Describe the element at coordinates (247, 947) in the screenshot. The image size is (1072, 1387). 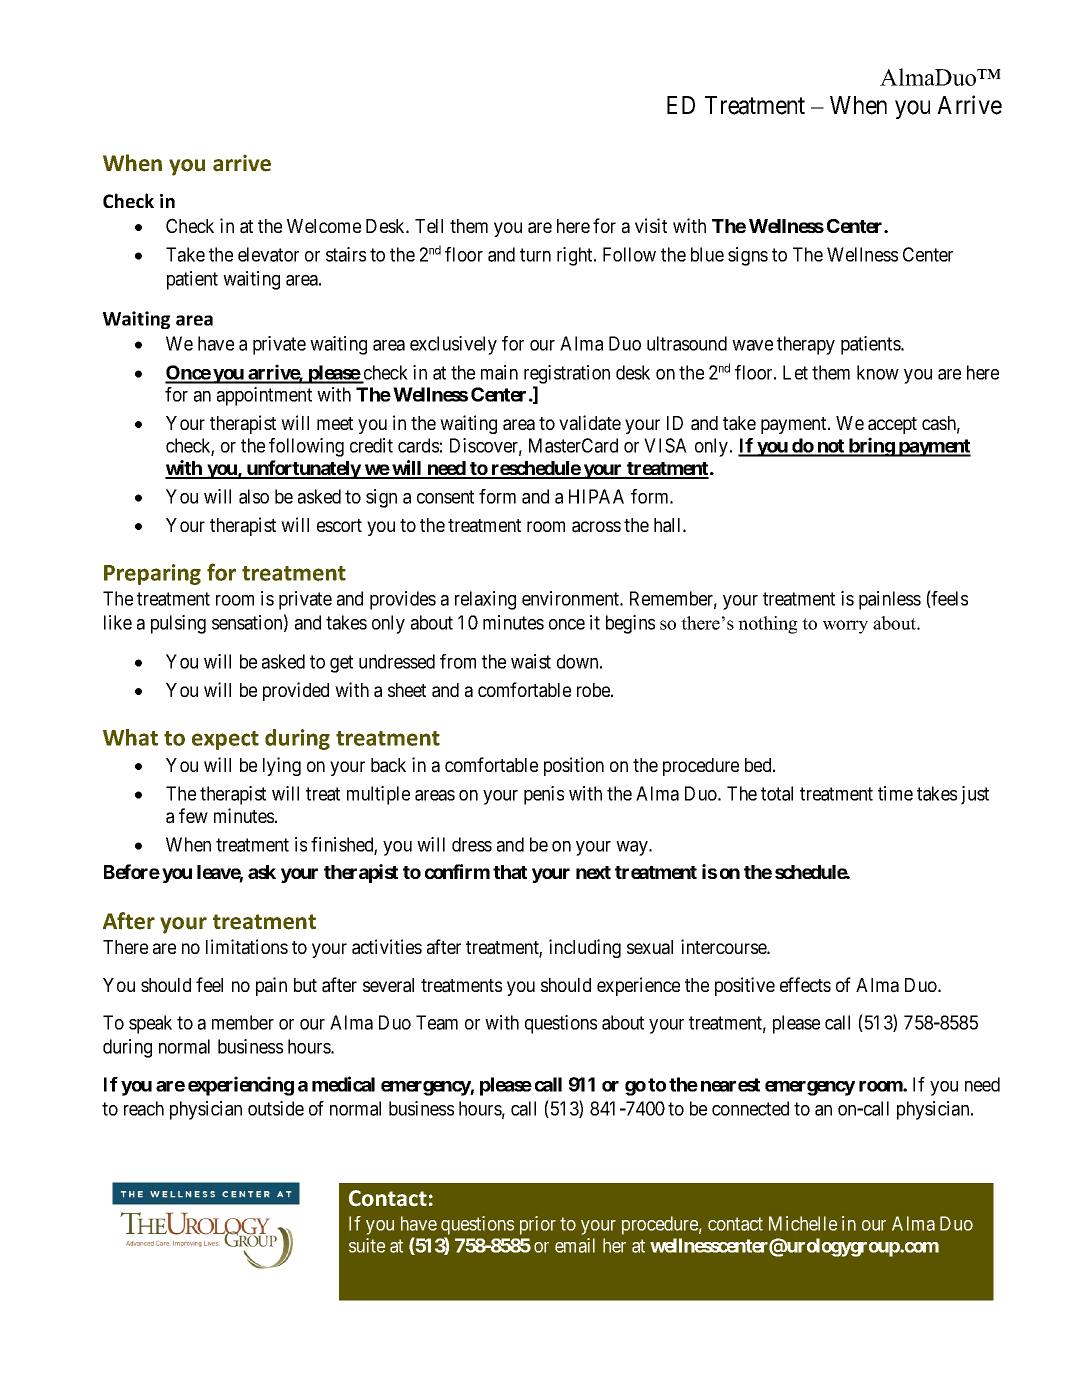
I see `limitations` at that location.
